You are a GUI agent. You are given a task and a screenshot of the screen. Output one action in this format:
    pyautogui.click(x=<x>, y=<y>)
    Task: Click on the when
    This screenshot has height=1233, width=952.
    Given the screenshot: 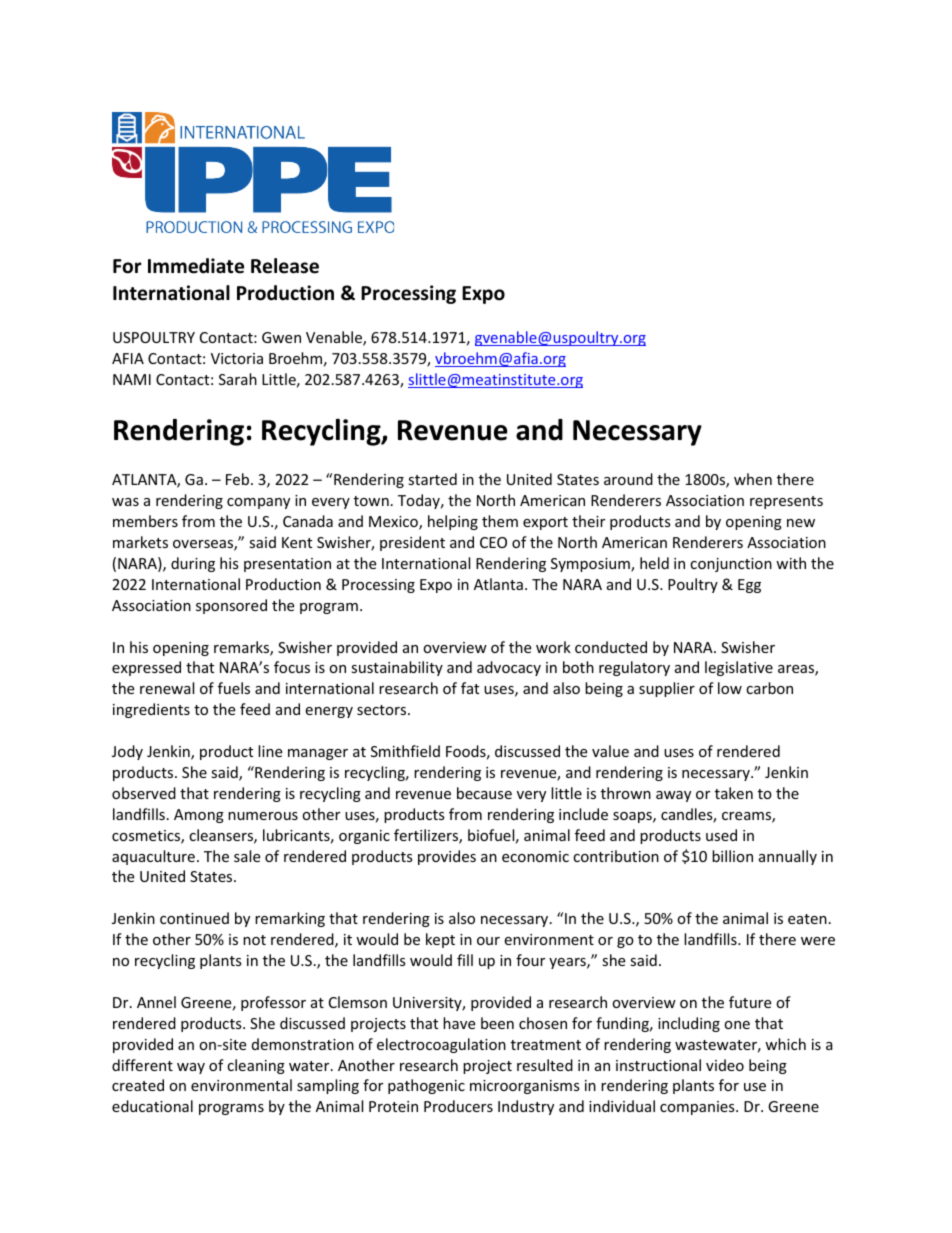 What is the action you would take?
    pyautogui.click(x=753, y=479)
